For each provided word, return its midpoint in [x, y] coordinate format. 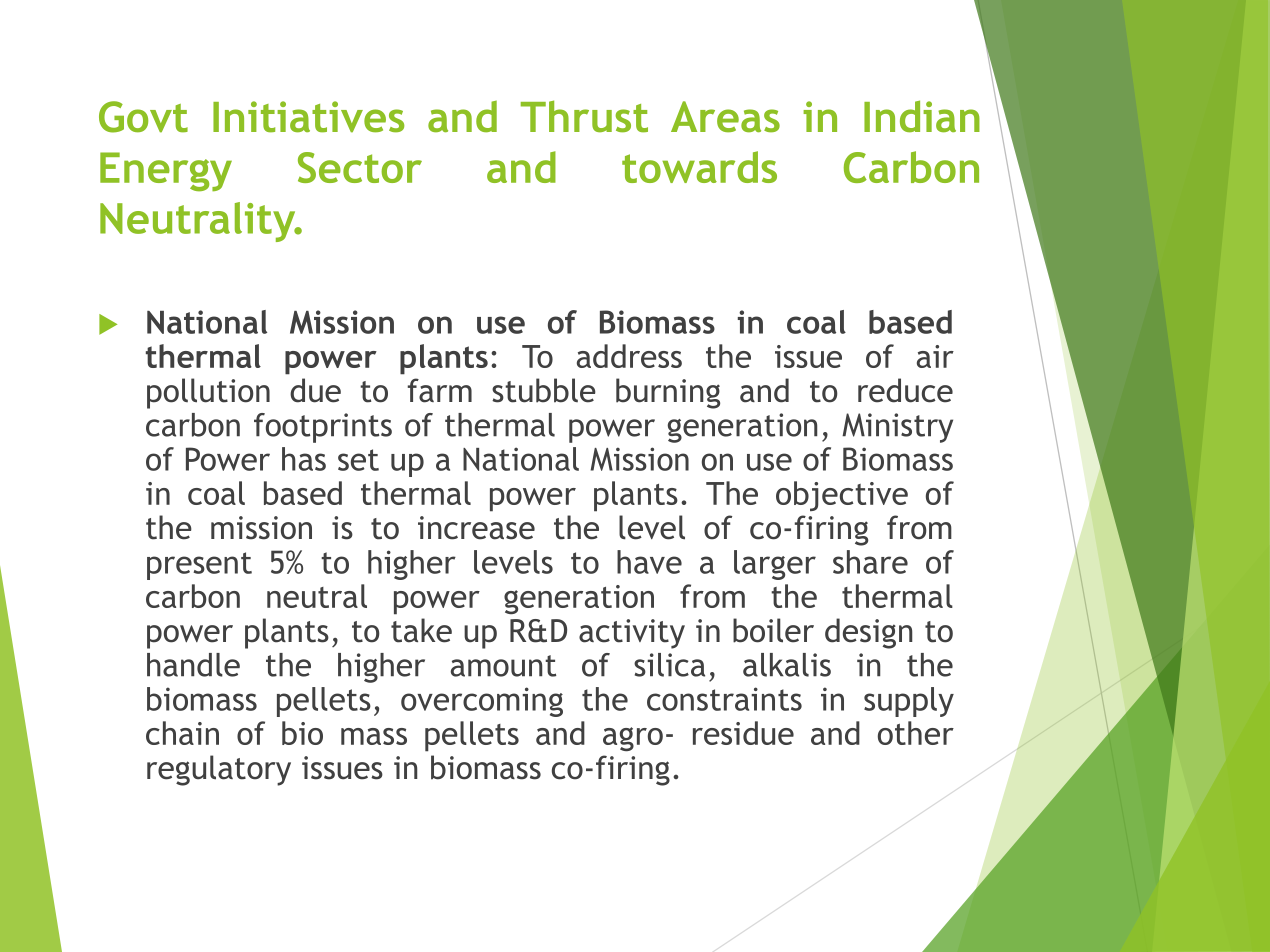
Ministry [897, 428]
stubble [544, 390]
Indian [922, 116]
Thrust [584, 116]
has [304, 459]
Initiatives [308, 117]
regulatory [219, 770]
